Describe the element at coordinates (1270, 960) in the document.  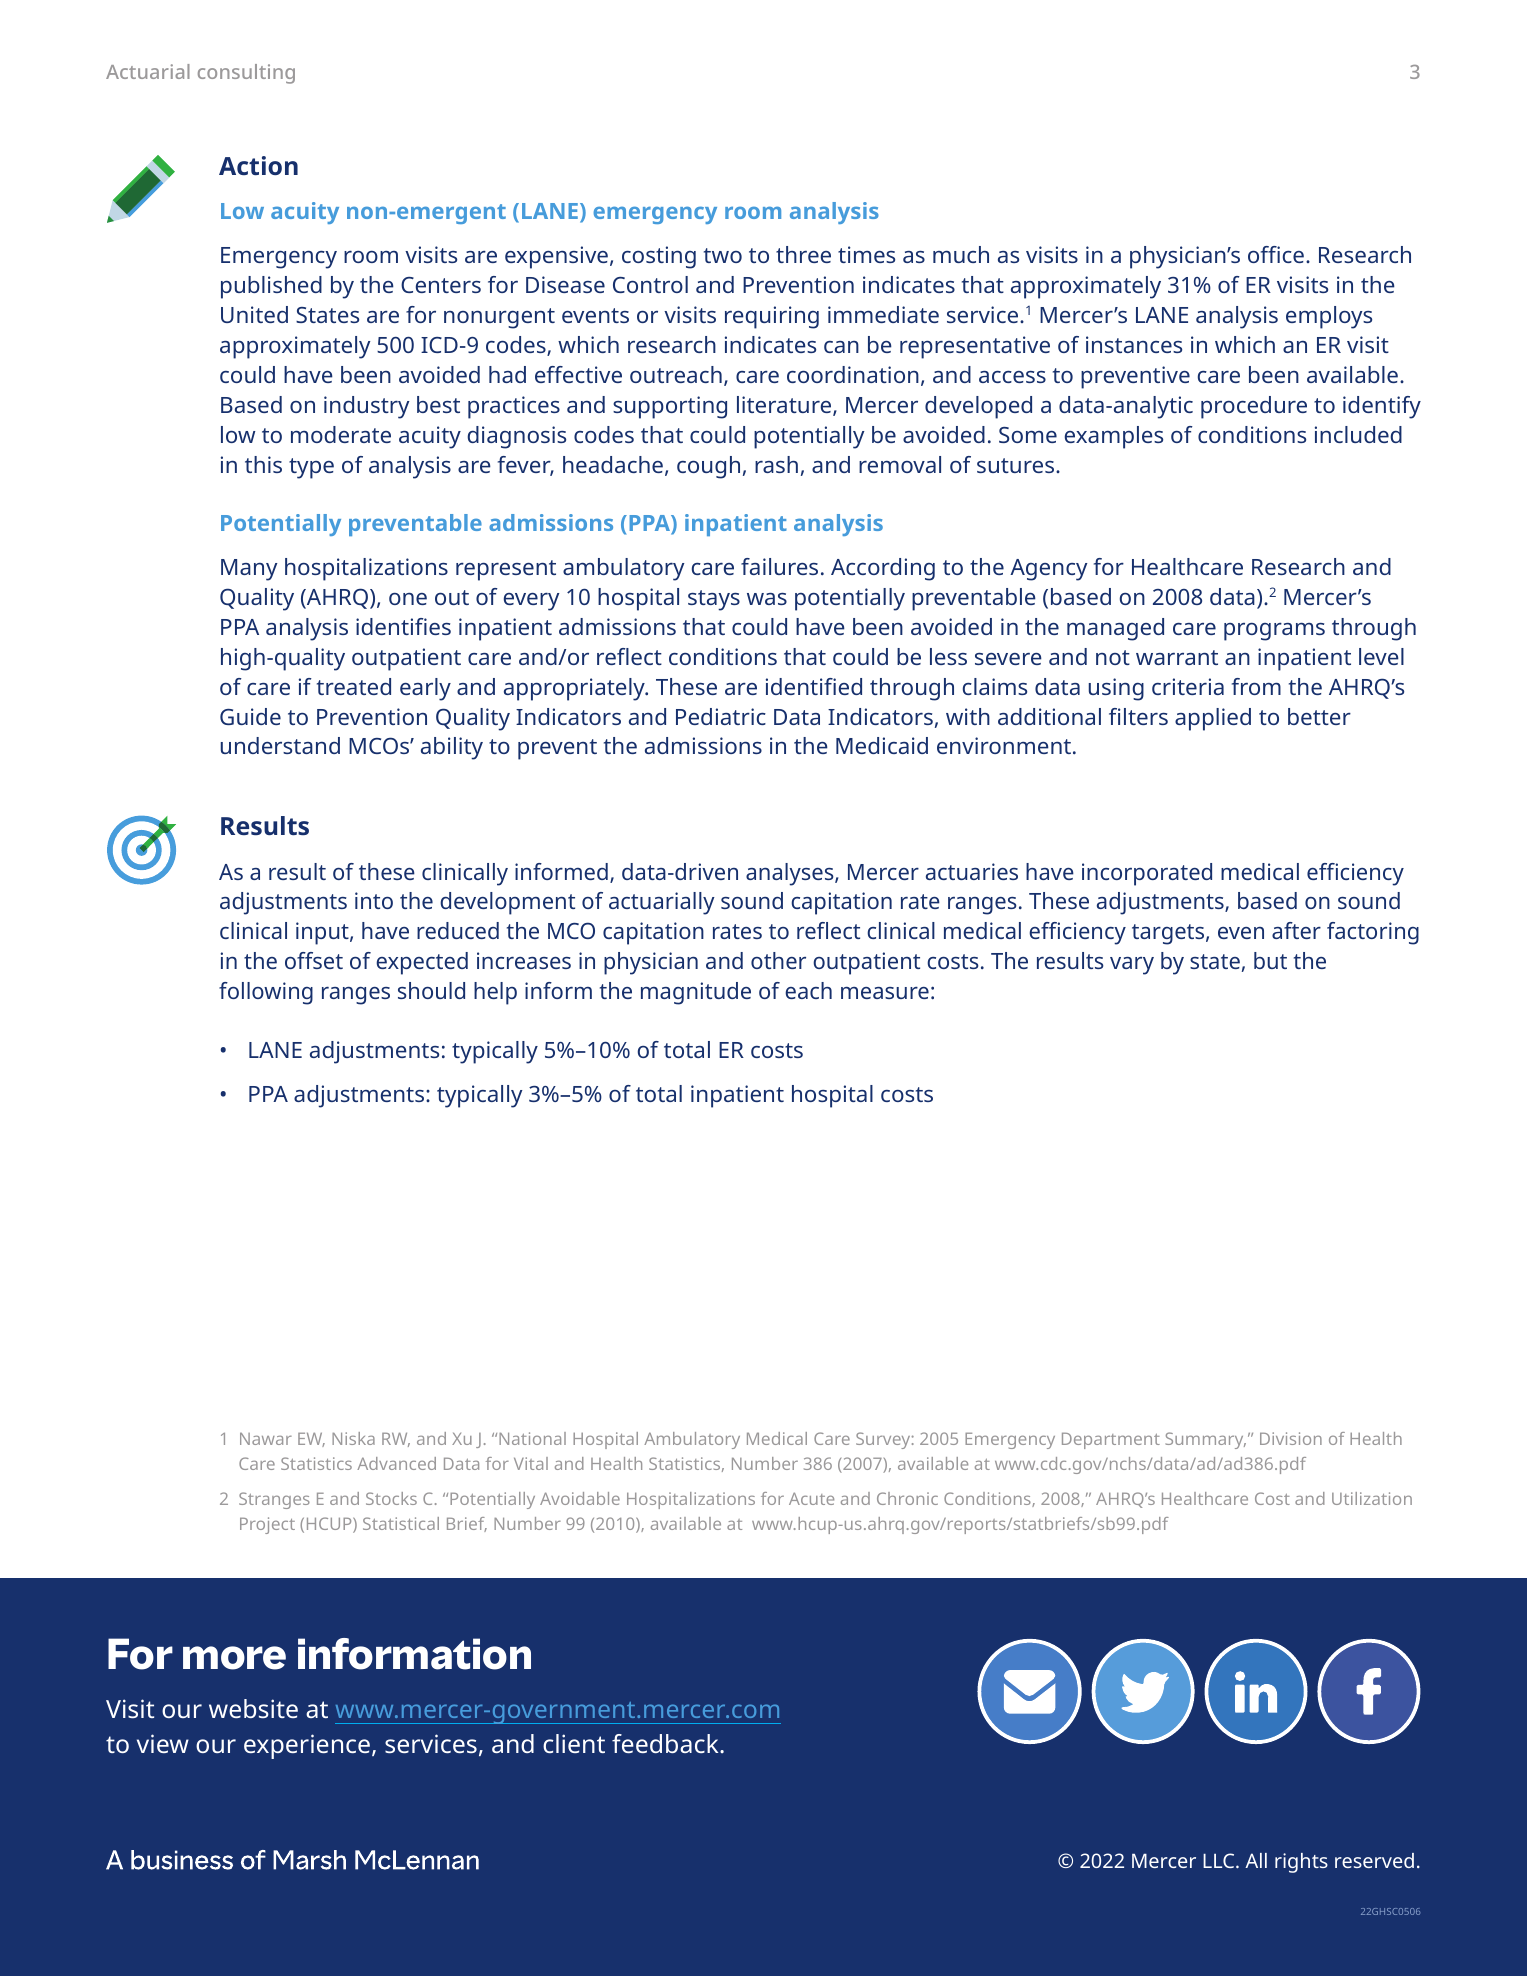
I see `but` at that location.
